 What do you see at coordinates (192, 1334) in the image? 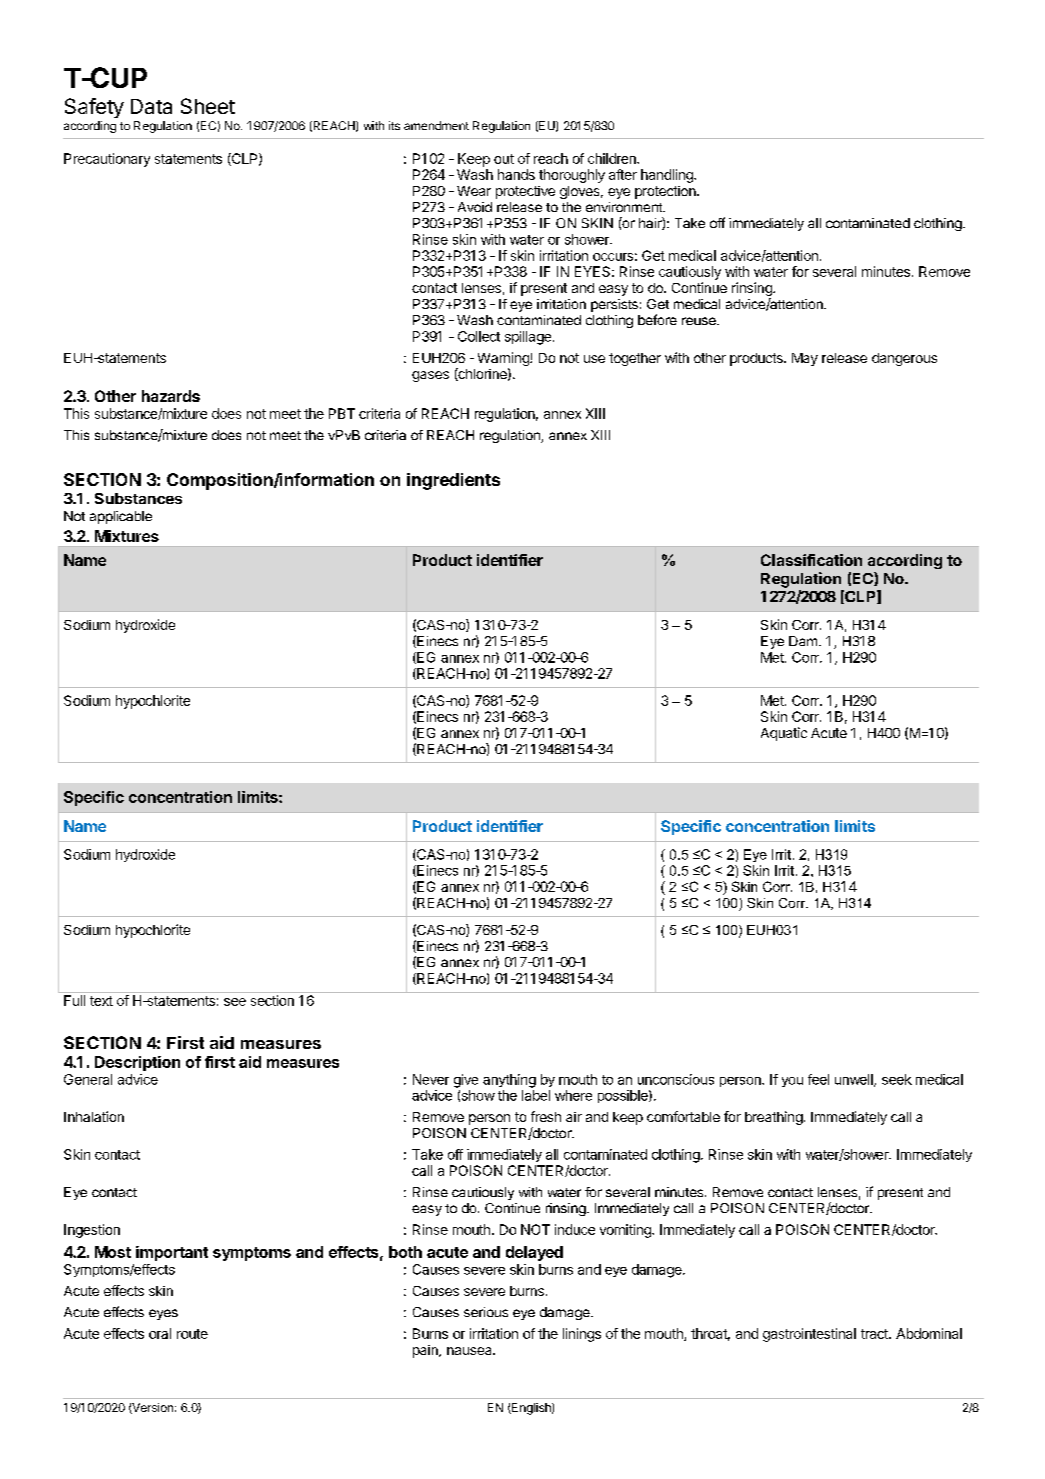
I see `route` at bounding box center [192, 1334].
